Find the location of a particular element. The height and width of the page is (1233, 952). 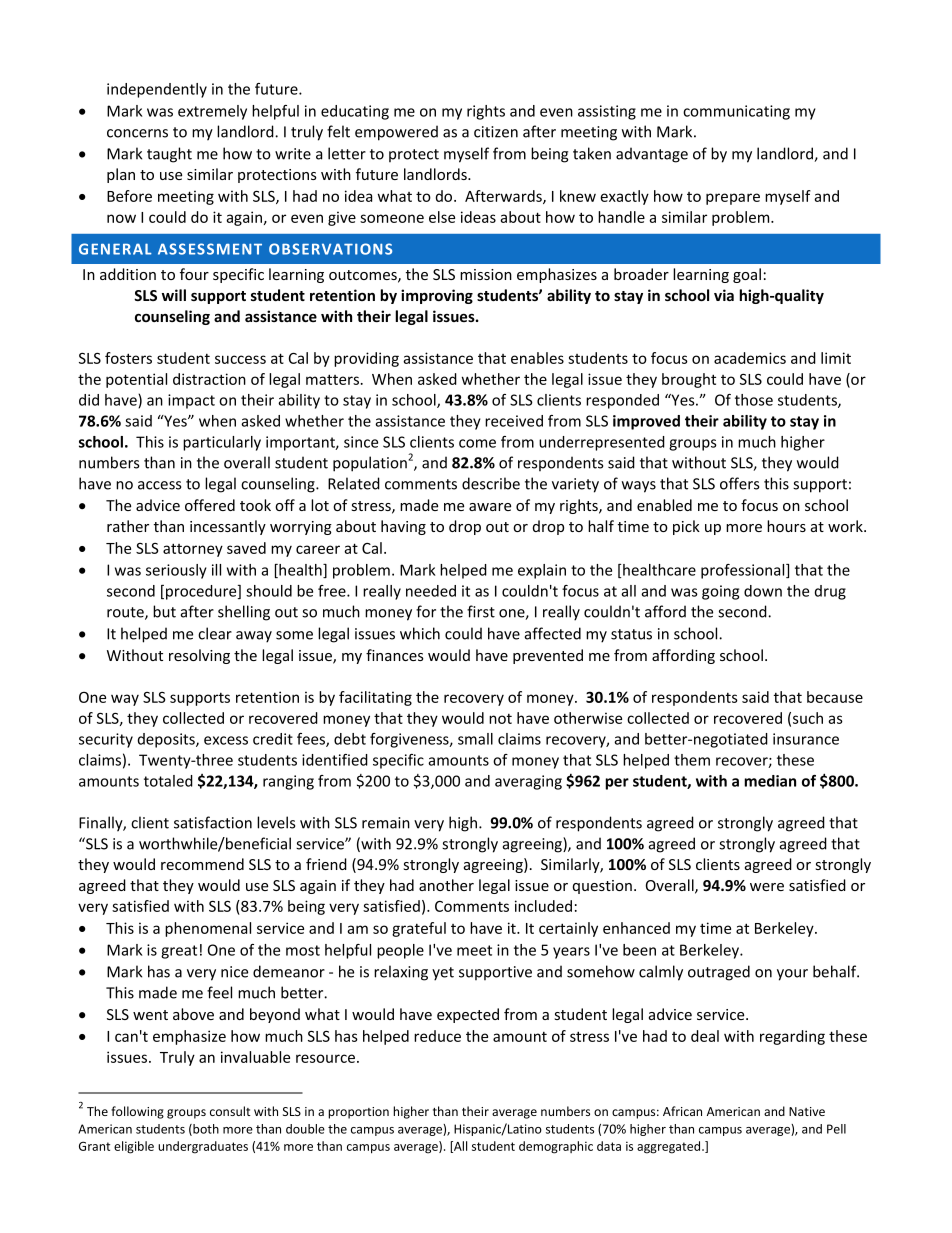

communicating is located at coordinates (736, 112).
